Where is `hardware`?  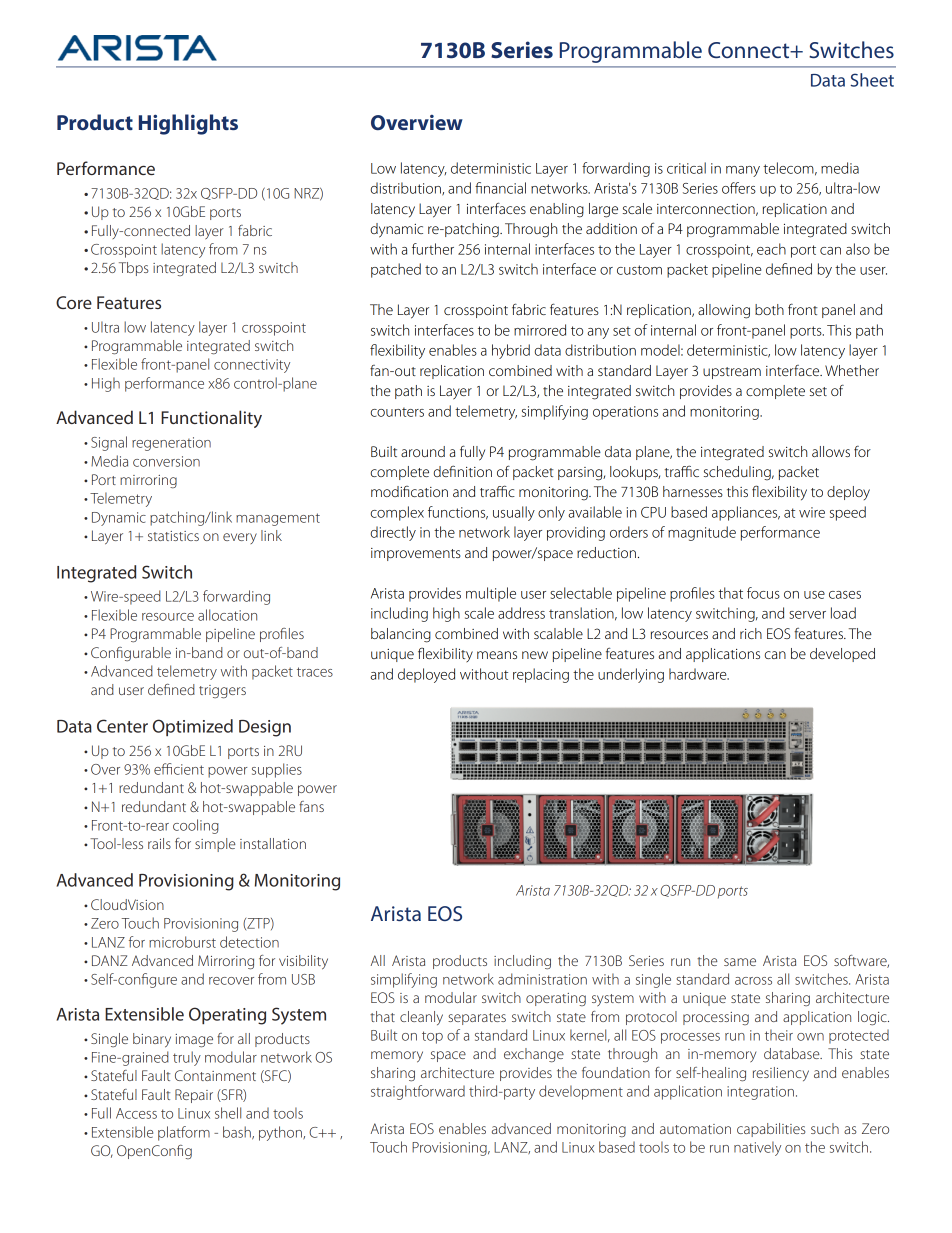
hardware is located at coordinates (699, 674).
